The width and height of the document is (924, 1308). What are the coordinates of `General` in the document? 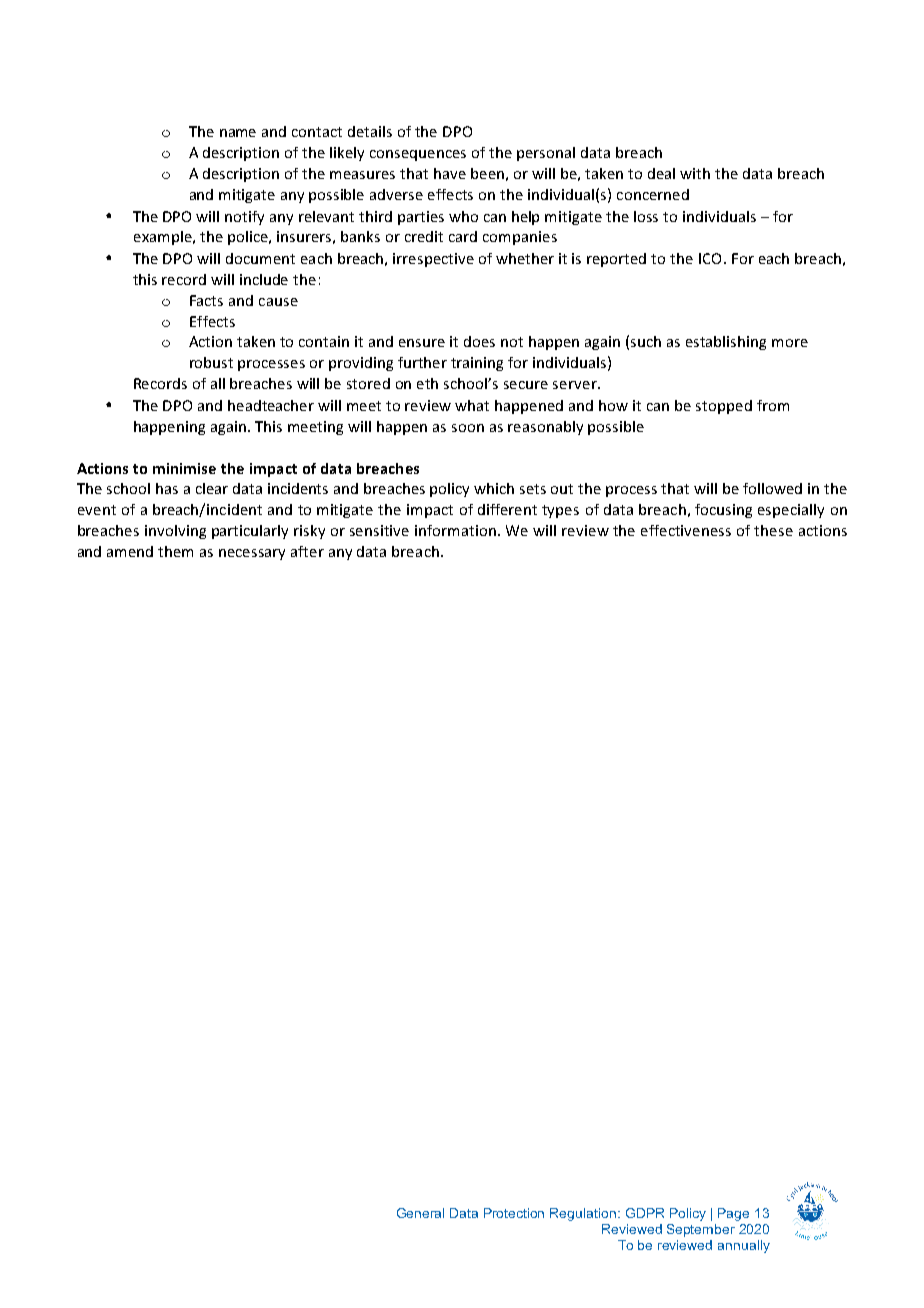 It's located at (420, 1213).
